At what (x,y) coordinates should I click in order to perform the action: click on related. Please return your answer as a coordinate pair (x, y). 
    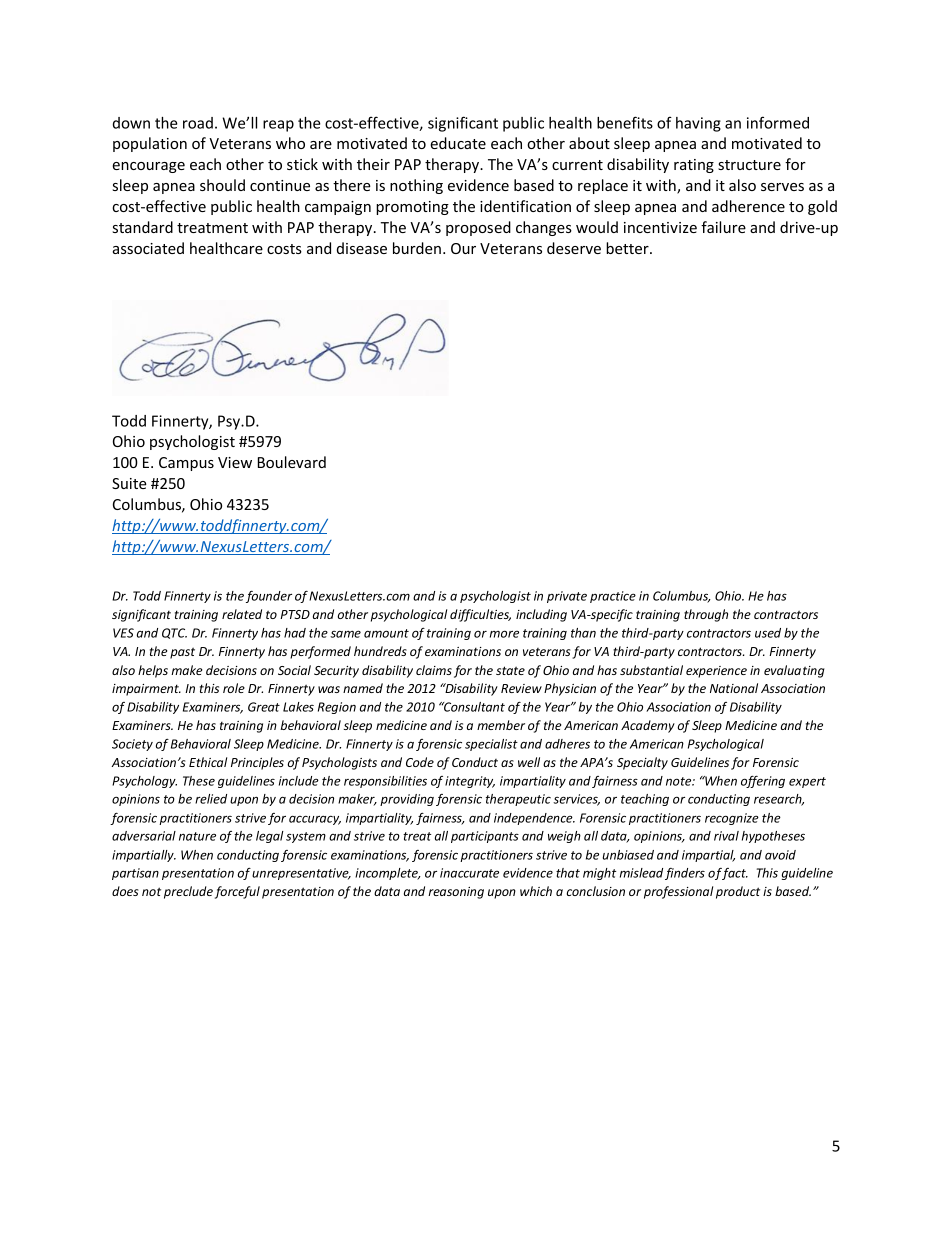
    Looking at the image, I should click on (242, 614).
